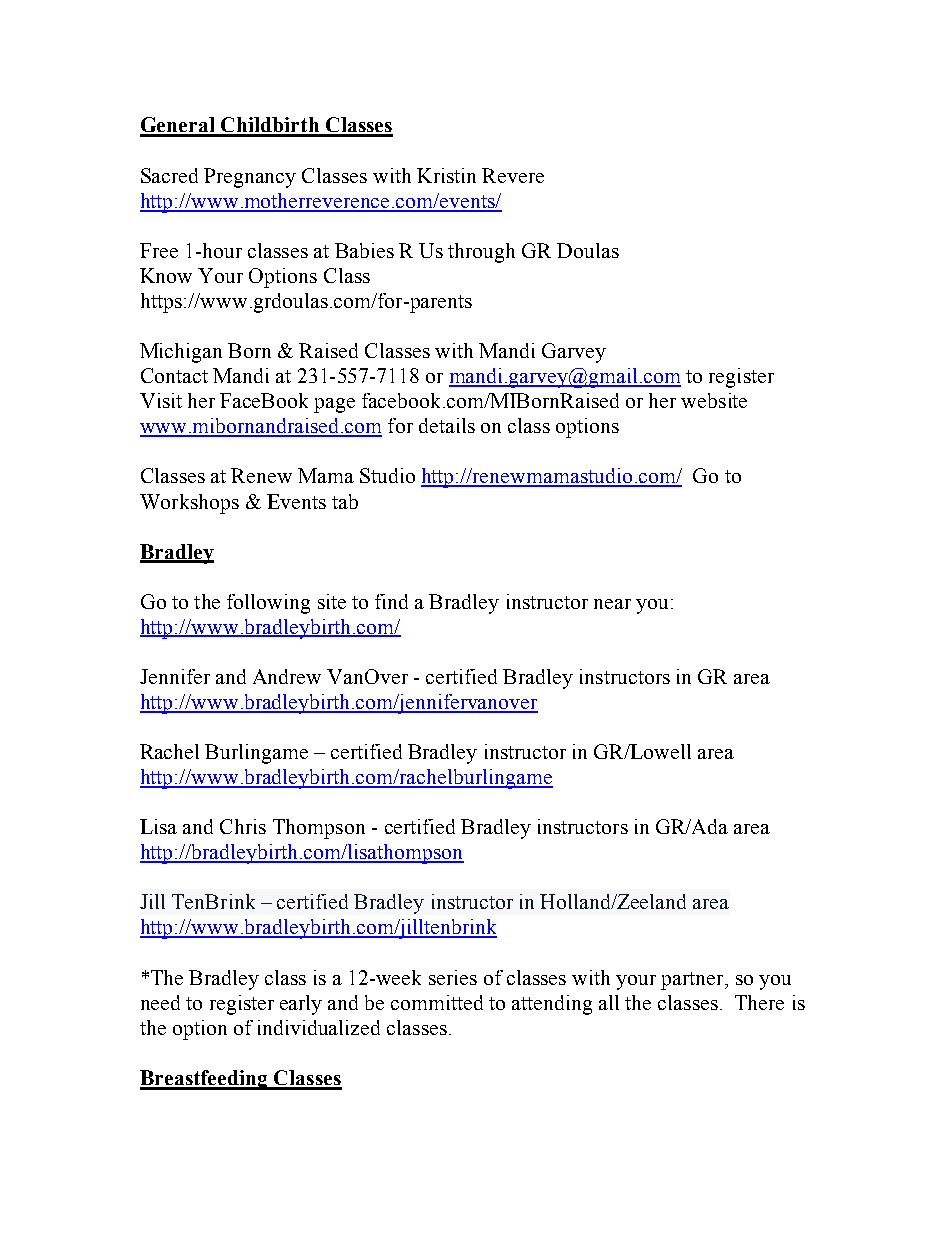 Image resolution: width=952 pixels, height=1233 pixels. What do you see at coordinates (287, 676) in the screenshot?
I see `Andrew` at bounding box center [287, 676].
